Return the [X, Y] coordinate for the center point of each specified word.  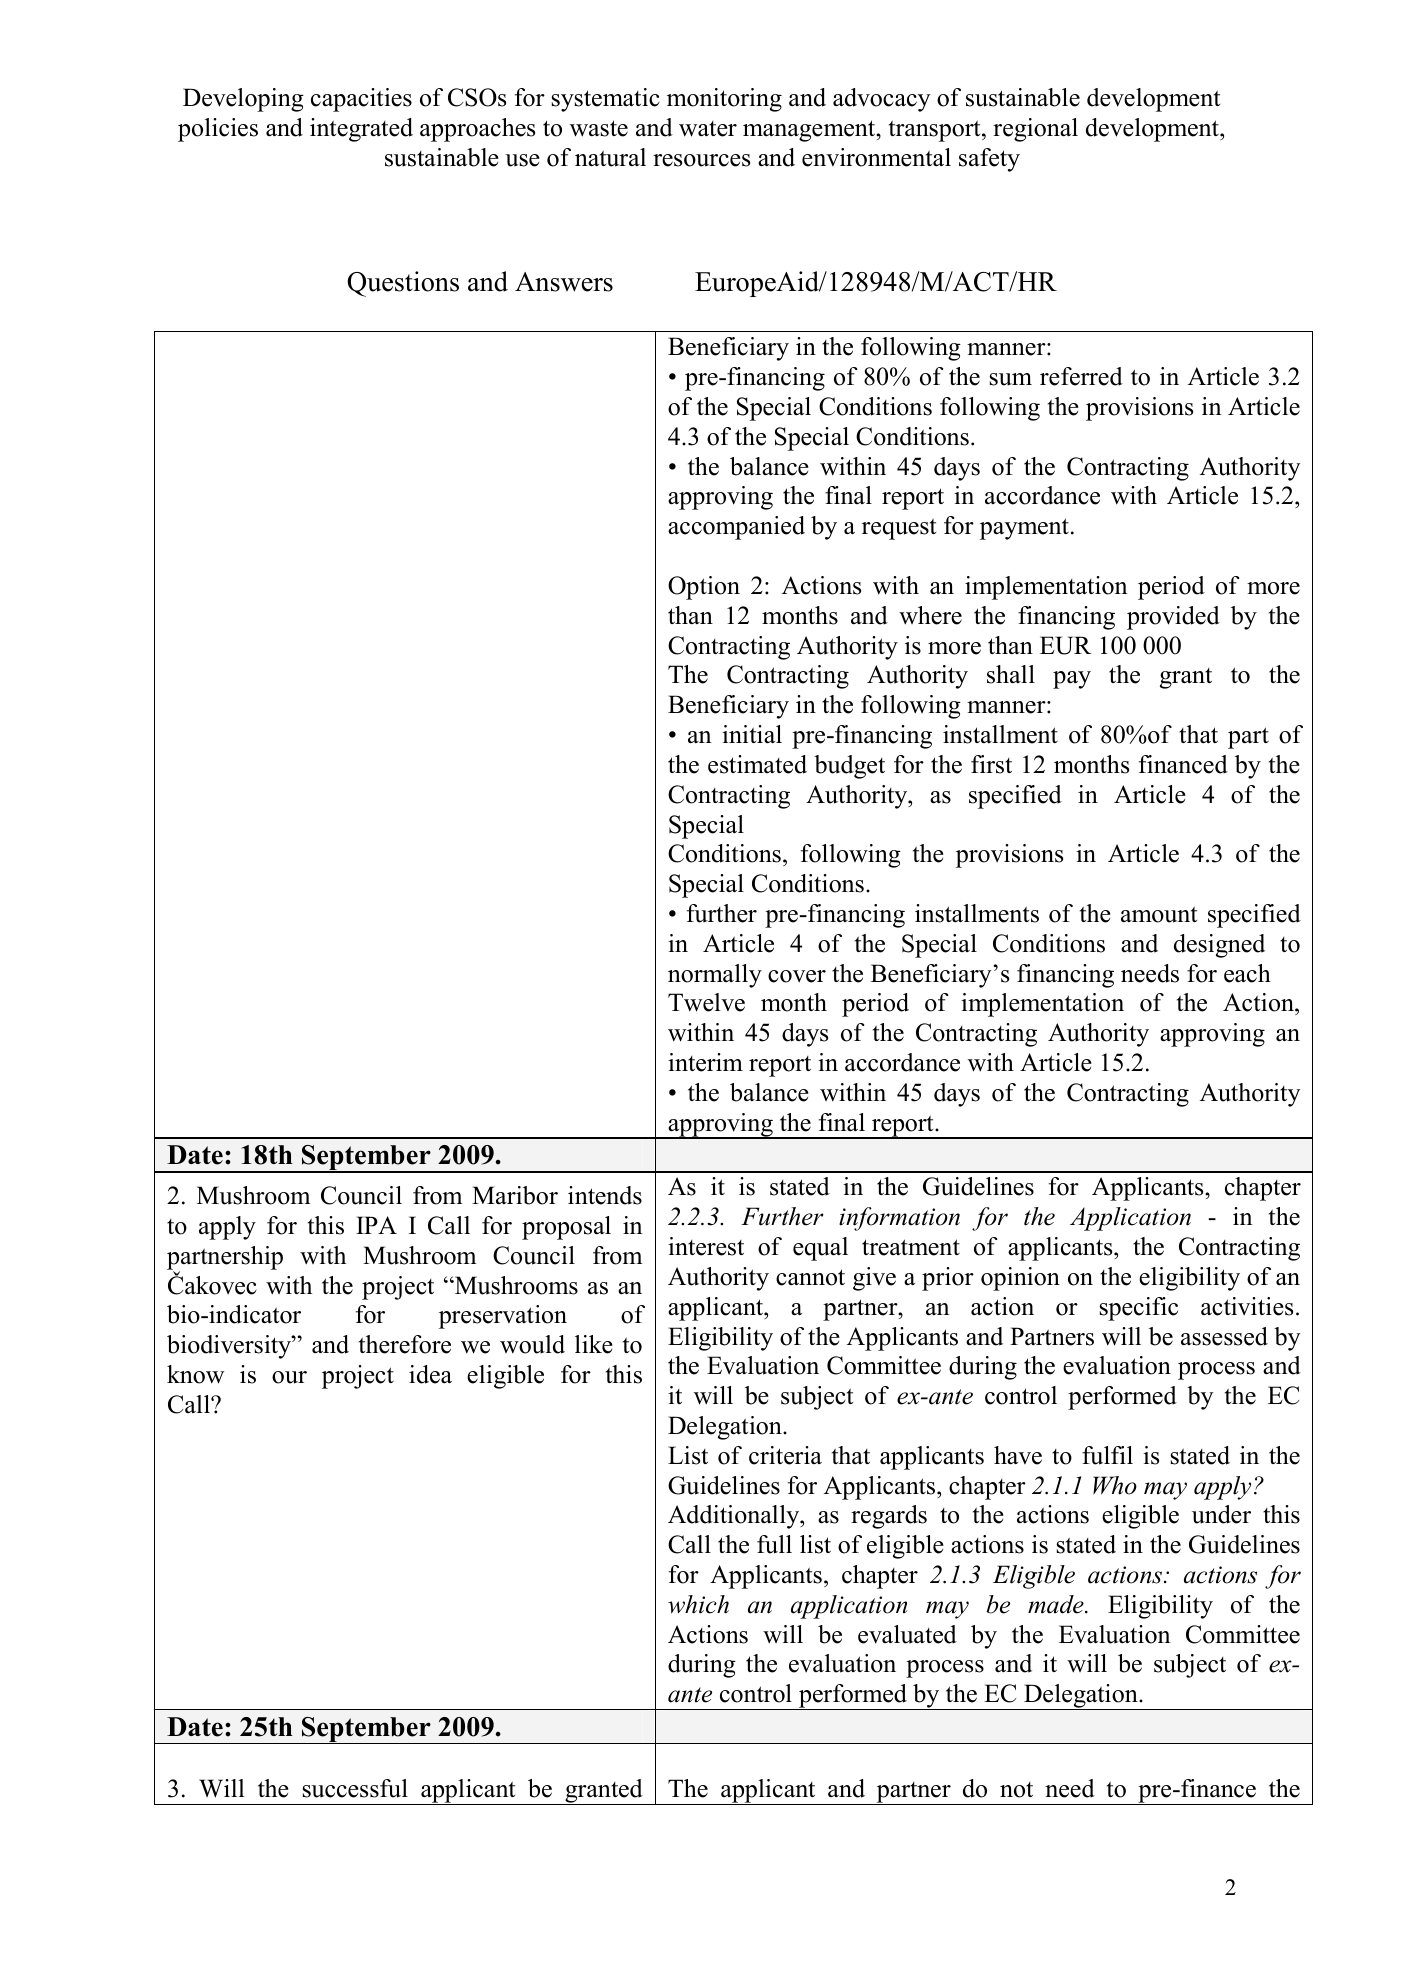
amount [1159, 914]
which [698, 1604]
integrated [361, 130]
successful [355, 1788]
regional [1035, 130]
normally [715, 976]
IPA [376, 1225]
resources [701, 160]
